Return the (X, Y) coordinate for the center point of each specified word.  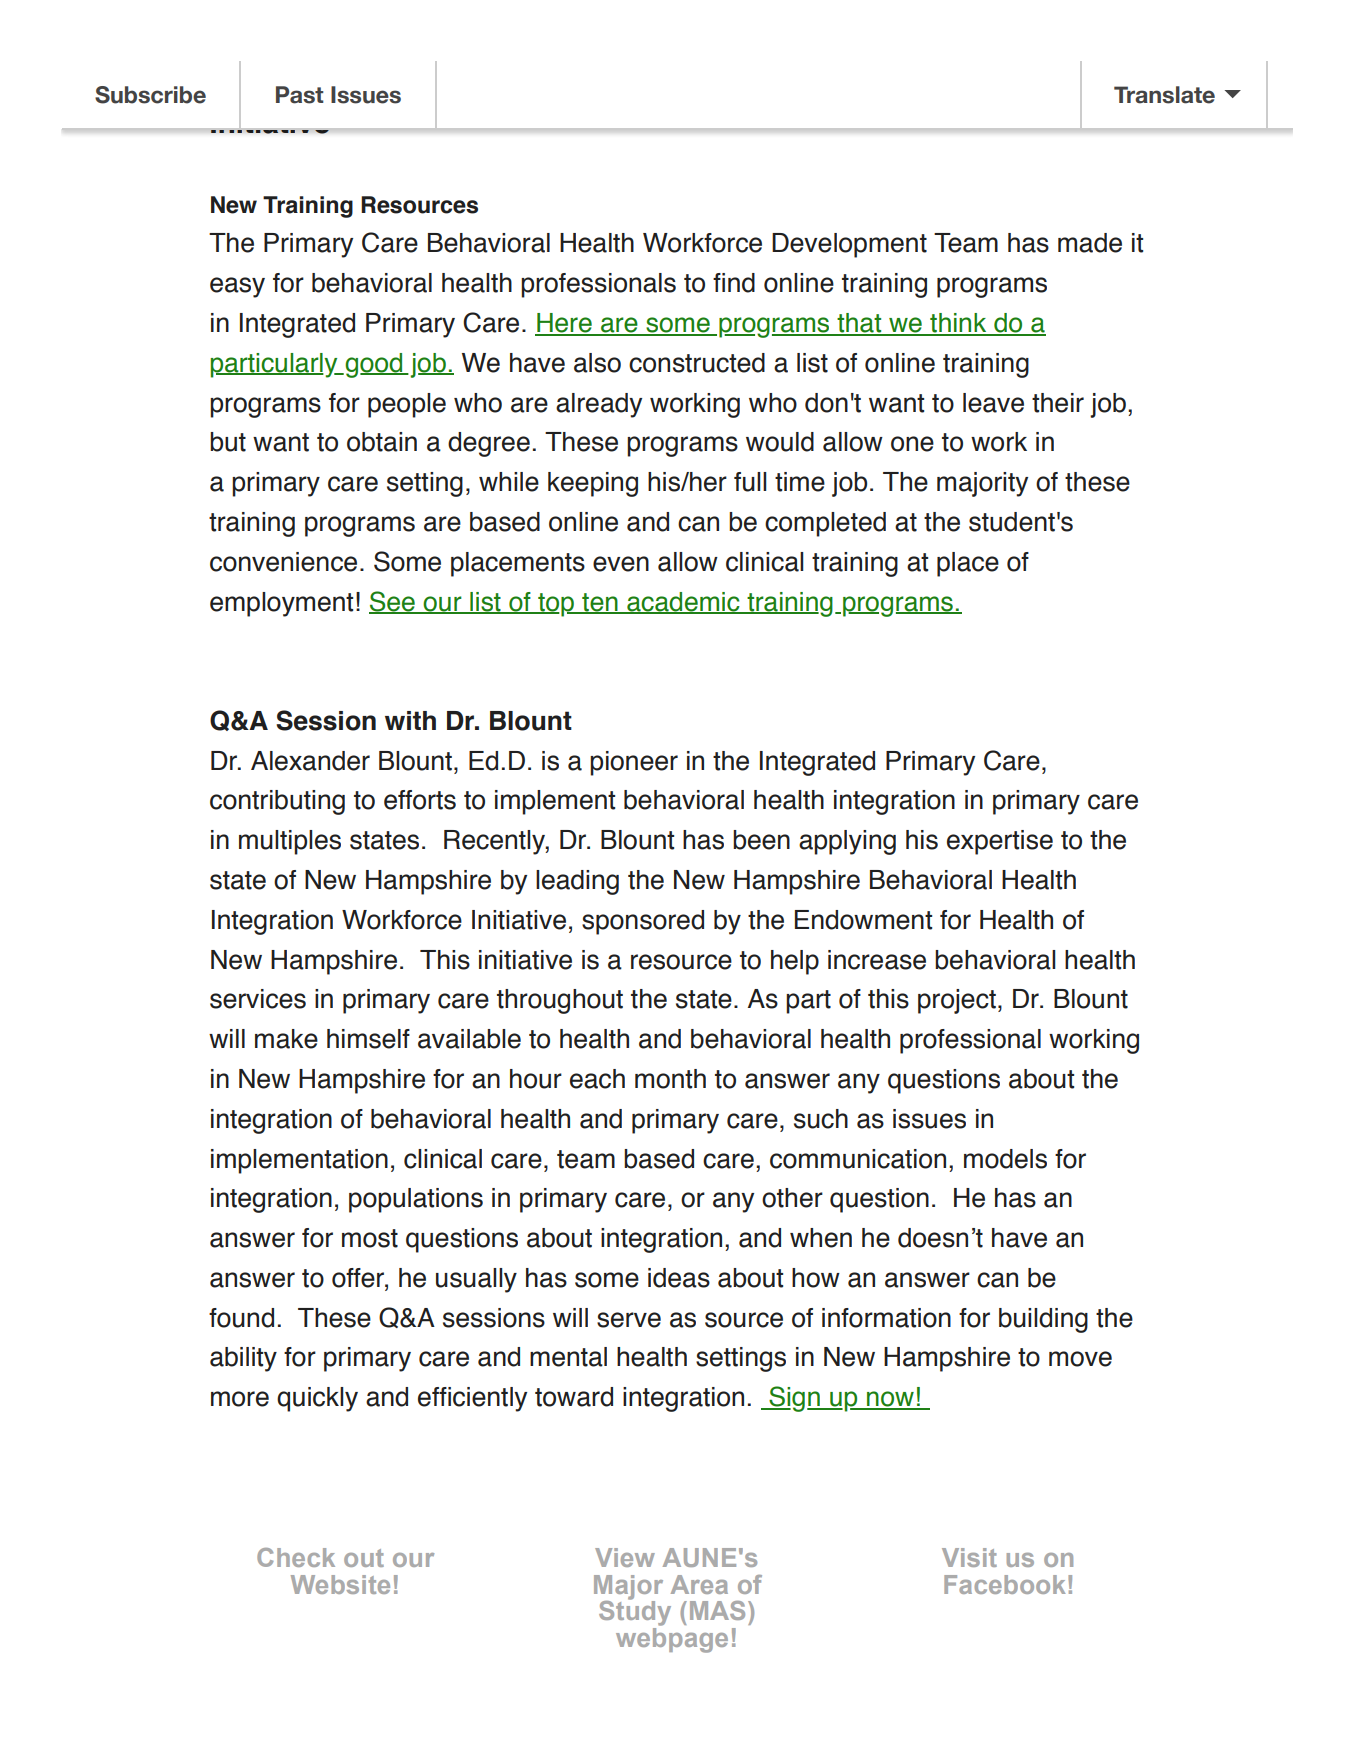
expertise (1000, 842)
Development (849, 245)
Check (296, 1557)
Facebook (1004, 1584)
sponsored (643, 922)
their (1058, 403)
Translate (1164, 95)
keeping (593, 484)
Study (635, 1612)
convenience (283, 562)
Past (300, 95)
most (370, 1238)
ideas (679, 1278)
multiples (290, 842)
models (1005, 1159)
